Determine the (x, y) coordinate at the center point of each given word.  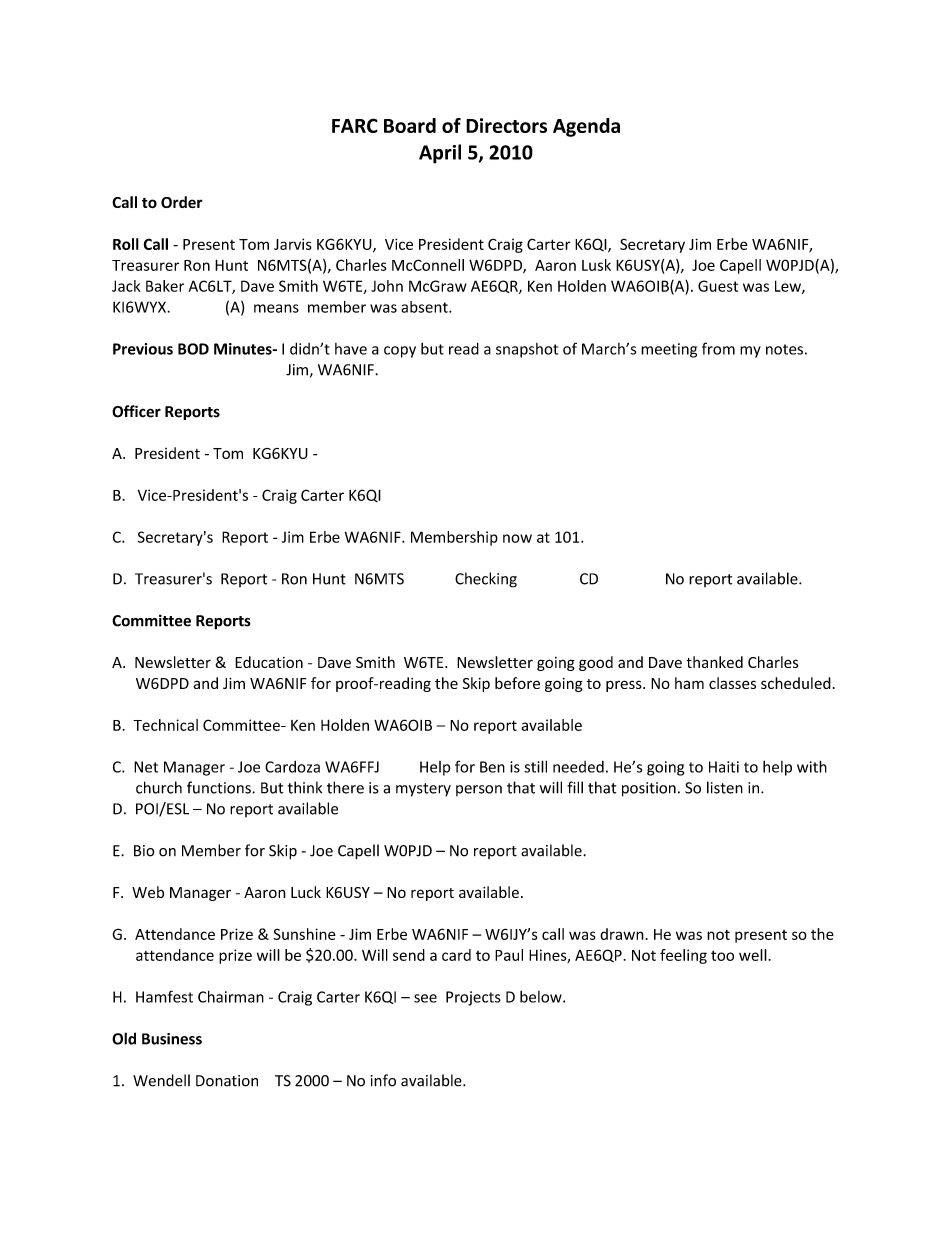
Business (172, 1039)
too (722, 955)
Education (269, 662)
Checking (486, 580)
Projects (473, 998)
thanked (714, 662)
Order (182, 202)
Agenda (586, 127)
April (440, 154)
